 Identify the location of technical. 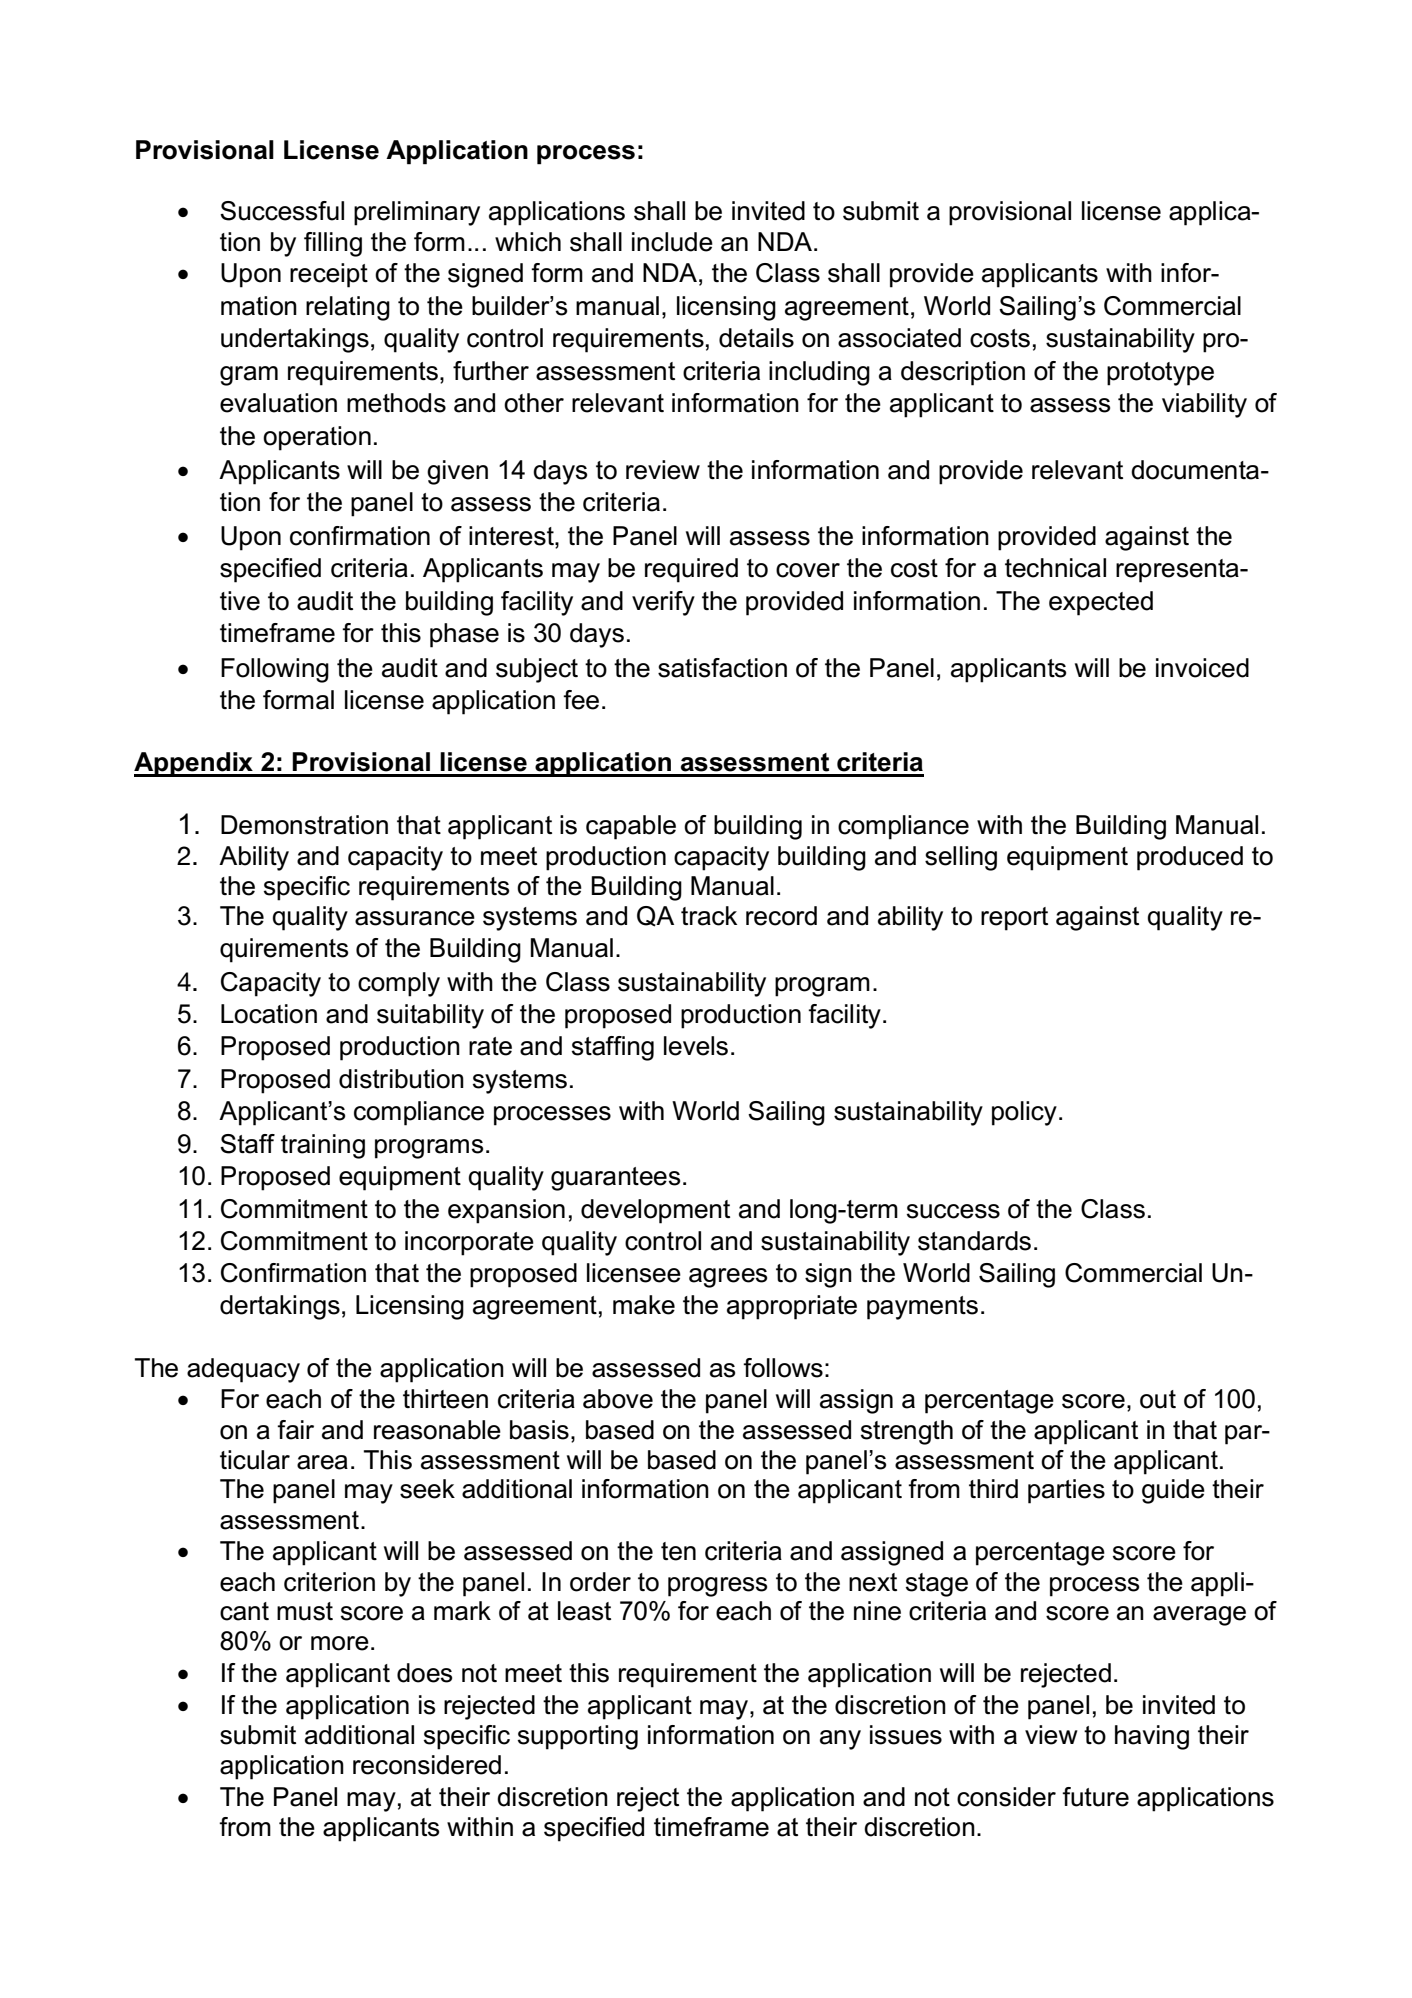
(1055, 568).
